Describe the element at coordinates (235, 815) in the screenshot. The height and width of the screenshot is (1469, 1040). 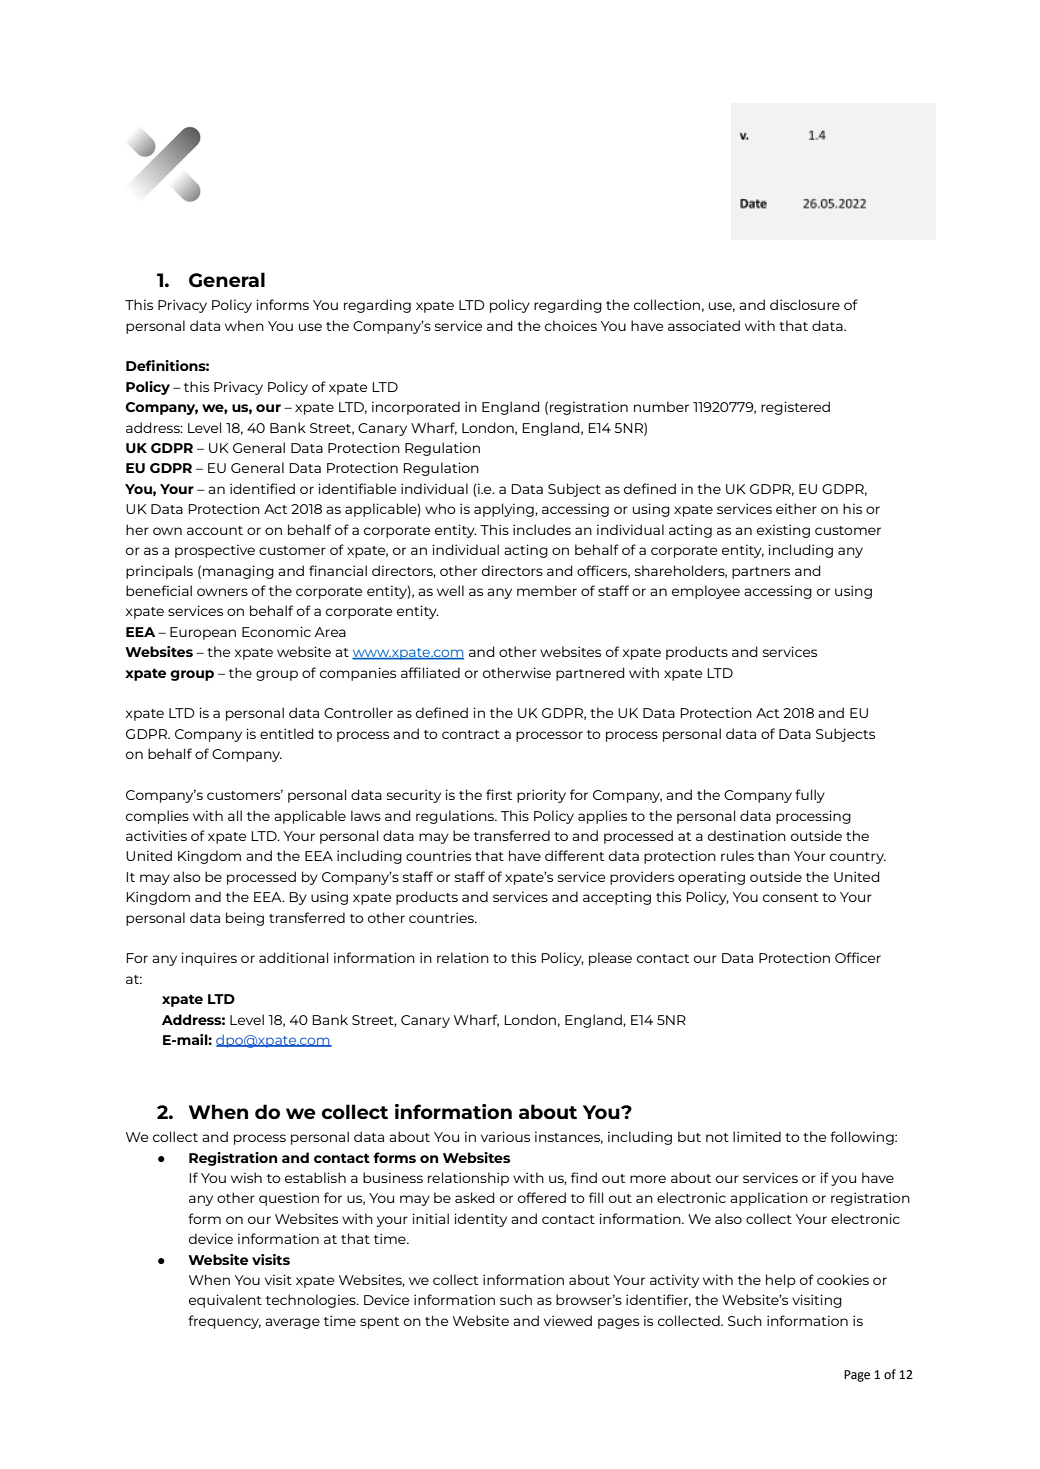
I see `all` at that location.
